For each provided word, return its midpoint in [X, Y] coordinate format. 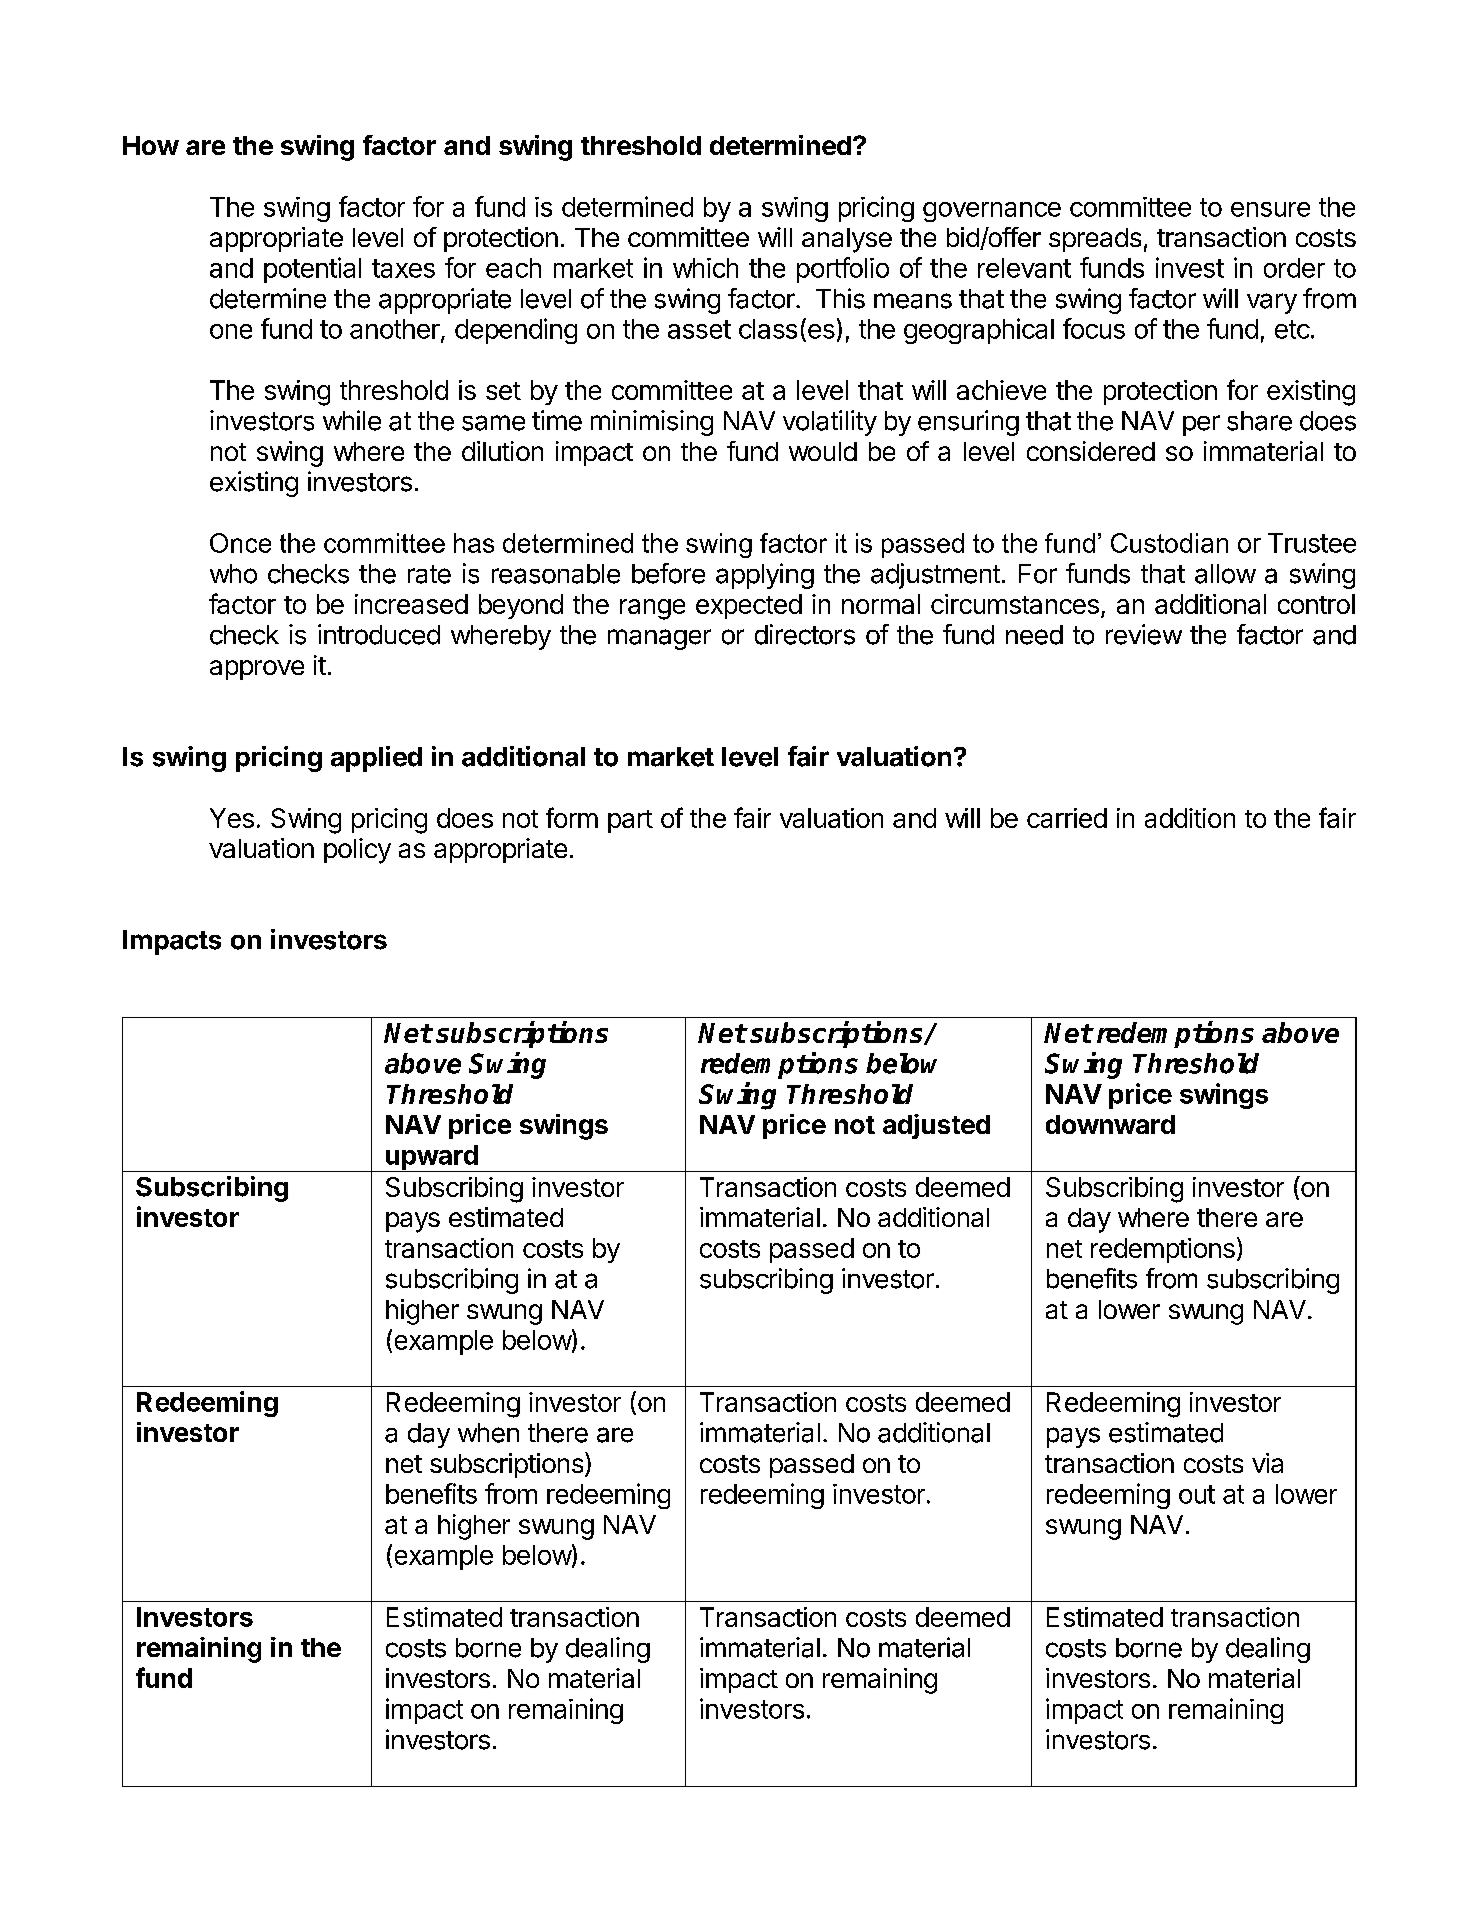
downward [1110, 1124]
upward [432, 1158]
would [823, 451]
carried [1067, 818]
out [1197, 1494]
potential [312, 270]
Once [240, 543]
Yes [232, 818]
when [488, 1433]
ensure [1270, 209]
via [1267, 1463]
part [630, 821]
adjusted [936, 1126]
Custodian [1169, 543]
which [705, 268]
